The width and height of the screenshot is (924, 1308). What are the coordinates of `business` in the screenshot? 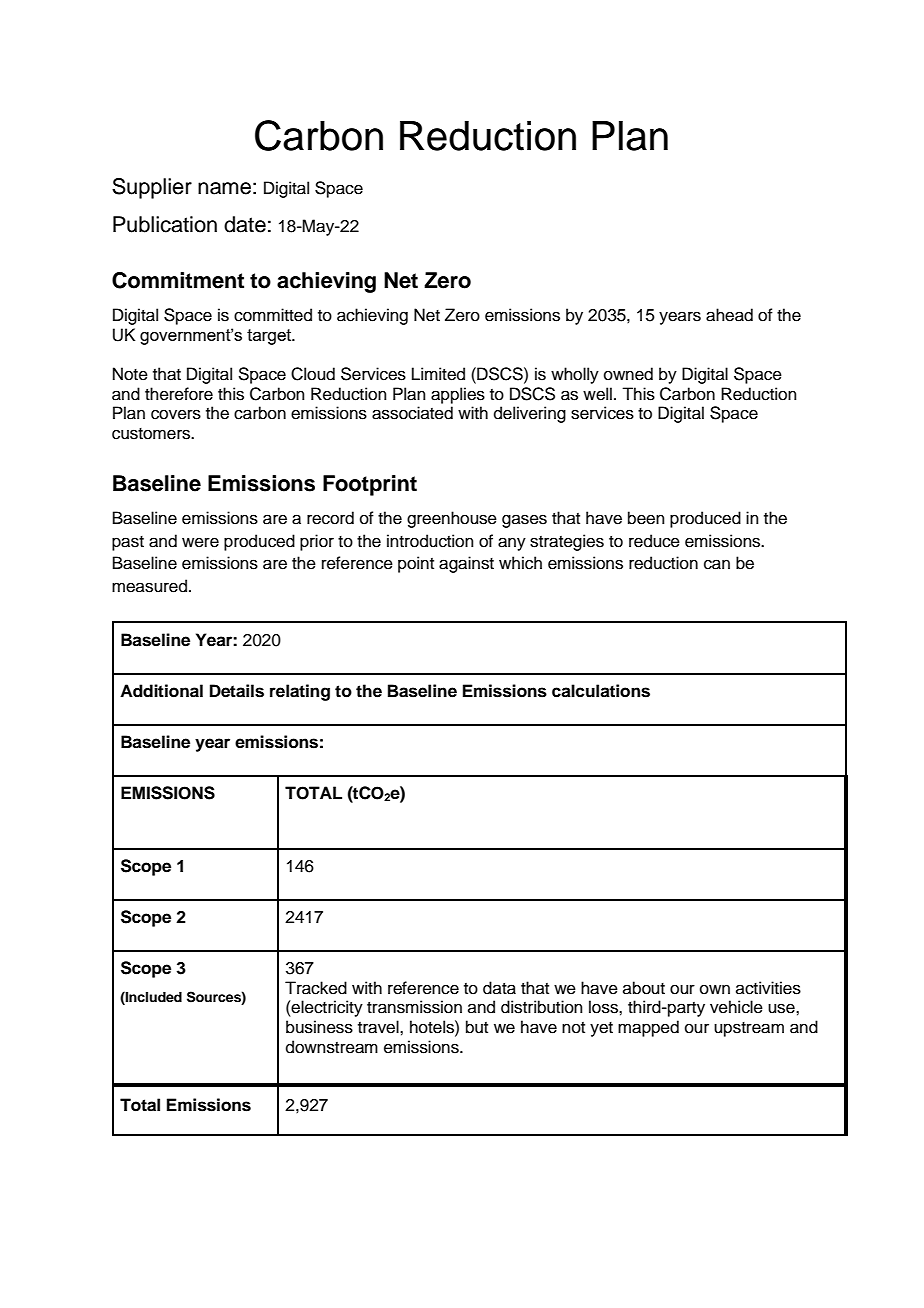 It's located at (319, 1027).
